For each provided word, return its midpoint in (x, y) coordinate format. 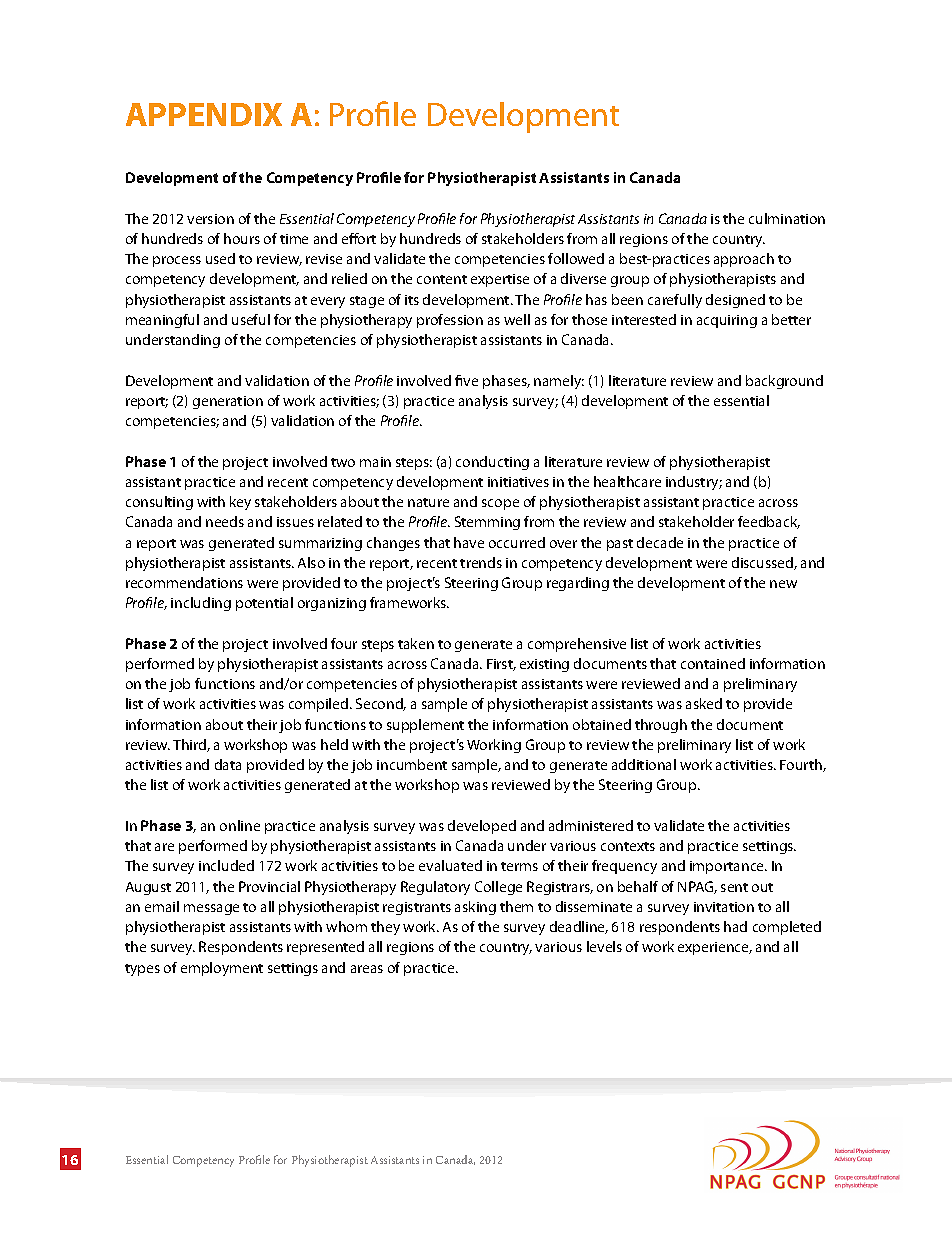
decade (660, 542)
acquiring (727, 321)
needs (225, 521)
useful (251, 319)
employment (222, 969)
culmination (787, 218)
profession (450, 321)
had (735, 926)
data (228, 764)
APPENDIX (204, 114)
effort (359, 238)
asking (475, 908)
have (469, 542)
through (661, 726)
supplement (425, 726)
